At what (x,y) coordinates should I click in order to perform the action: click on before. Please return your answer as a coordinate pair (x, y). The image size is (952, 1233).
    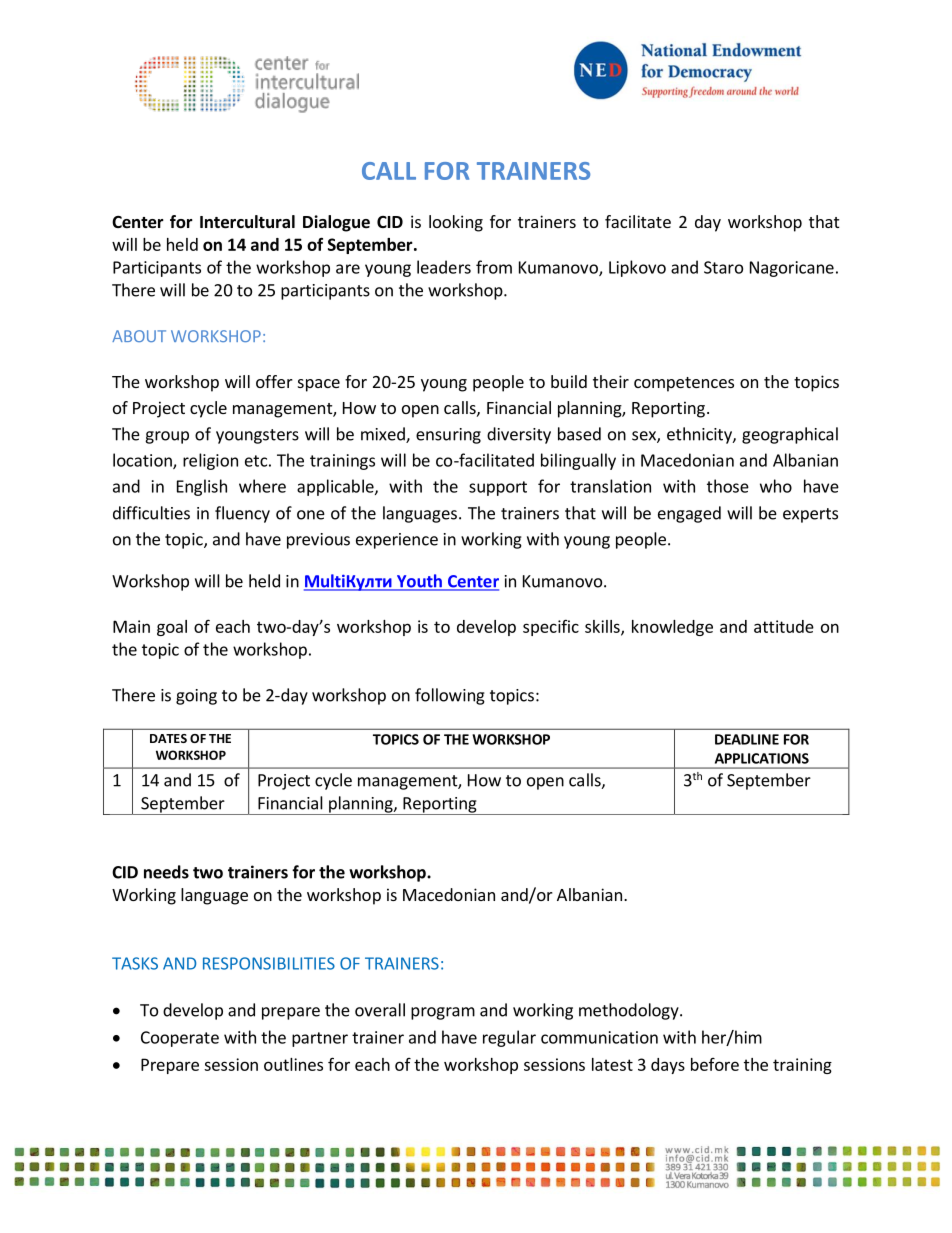
    Looking at the image, I should click on (715, 1064).
